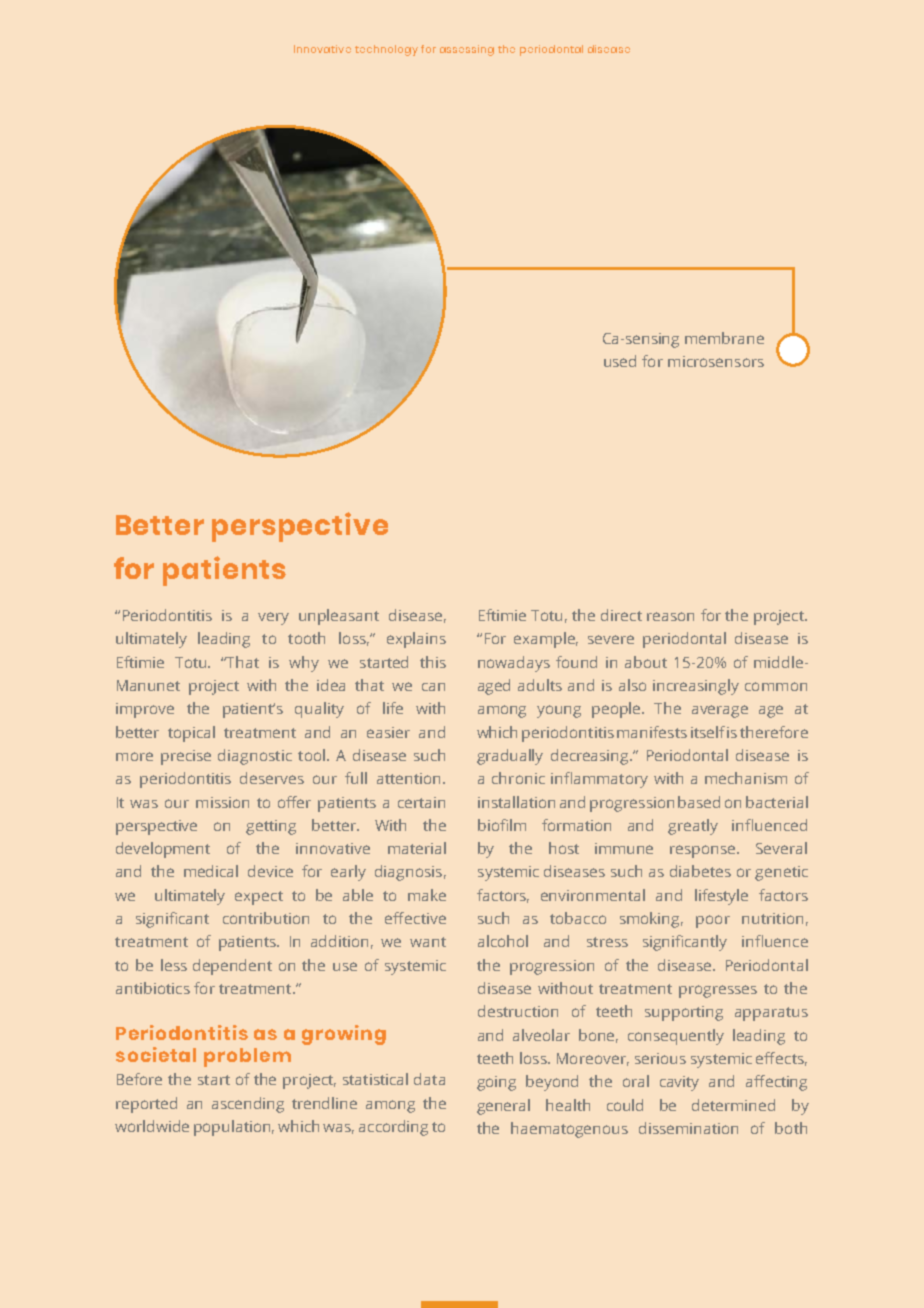 The image size is (924, 1308). Describe the element at coordinates (496, 1083) in the document. I see `going` at that location.
